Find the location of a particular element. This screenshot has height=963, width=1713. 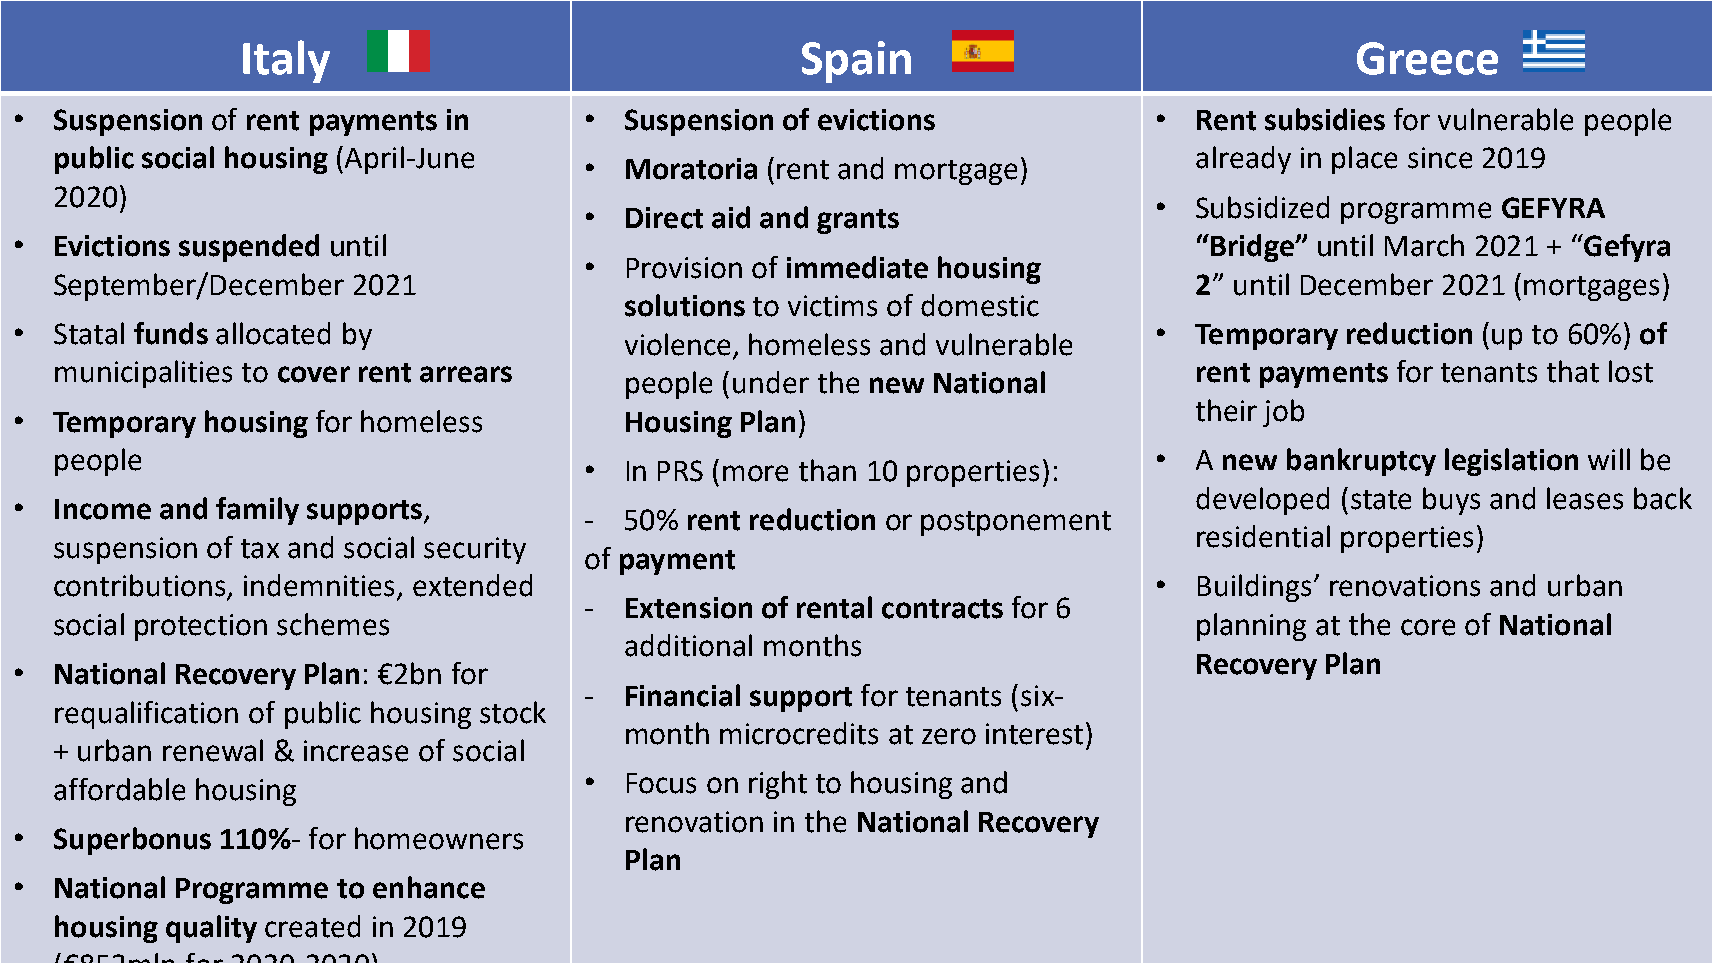

schemes is located at coordinates (333, 624).
